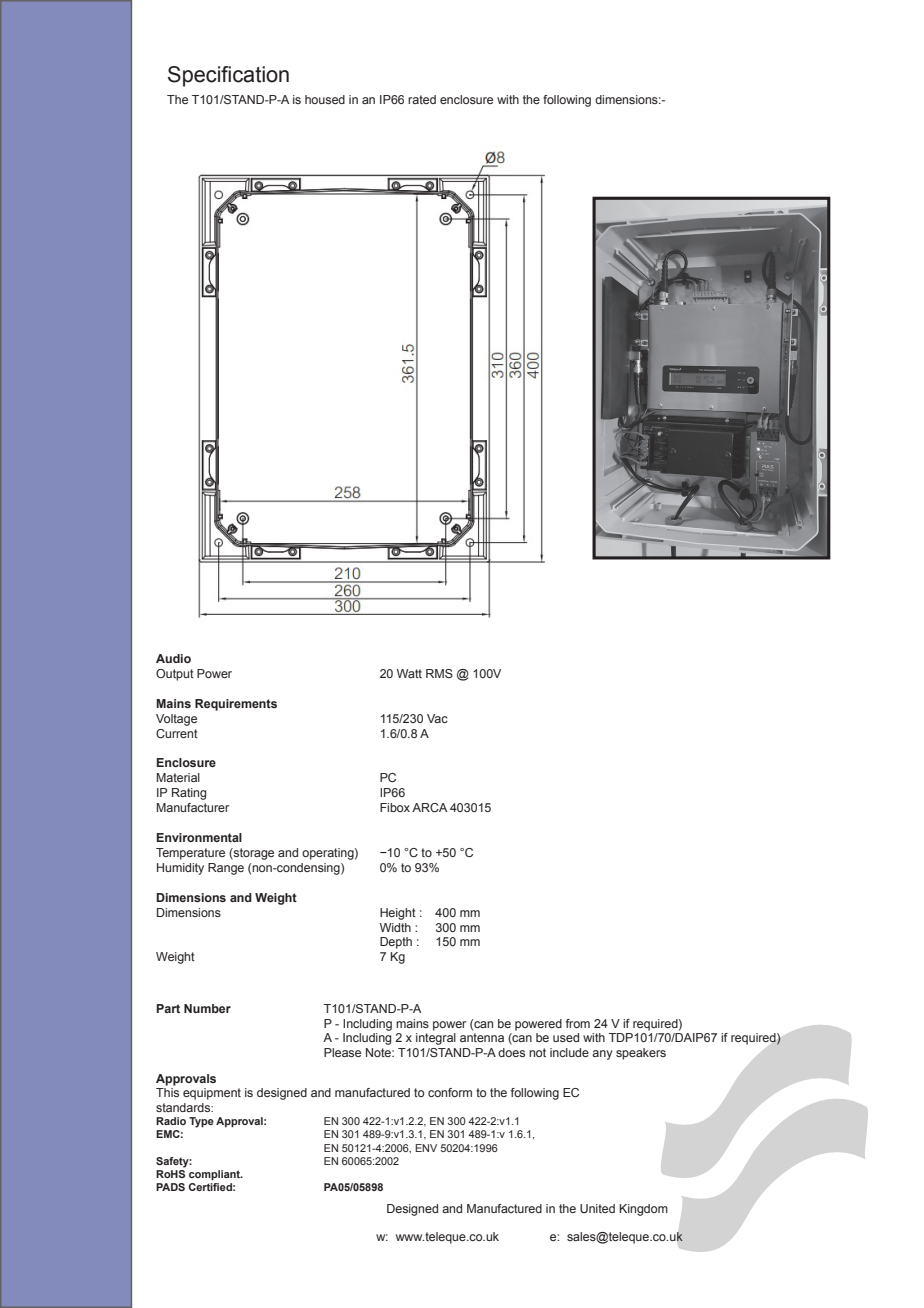 This screenshot has width=924, height=1308. What do you see at coordinates (430, 807) in the screenshot?
I see `ARCA` at bounding box center [430, 807].
